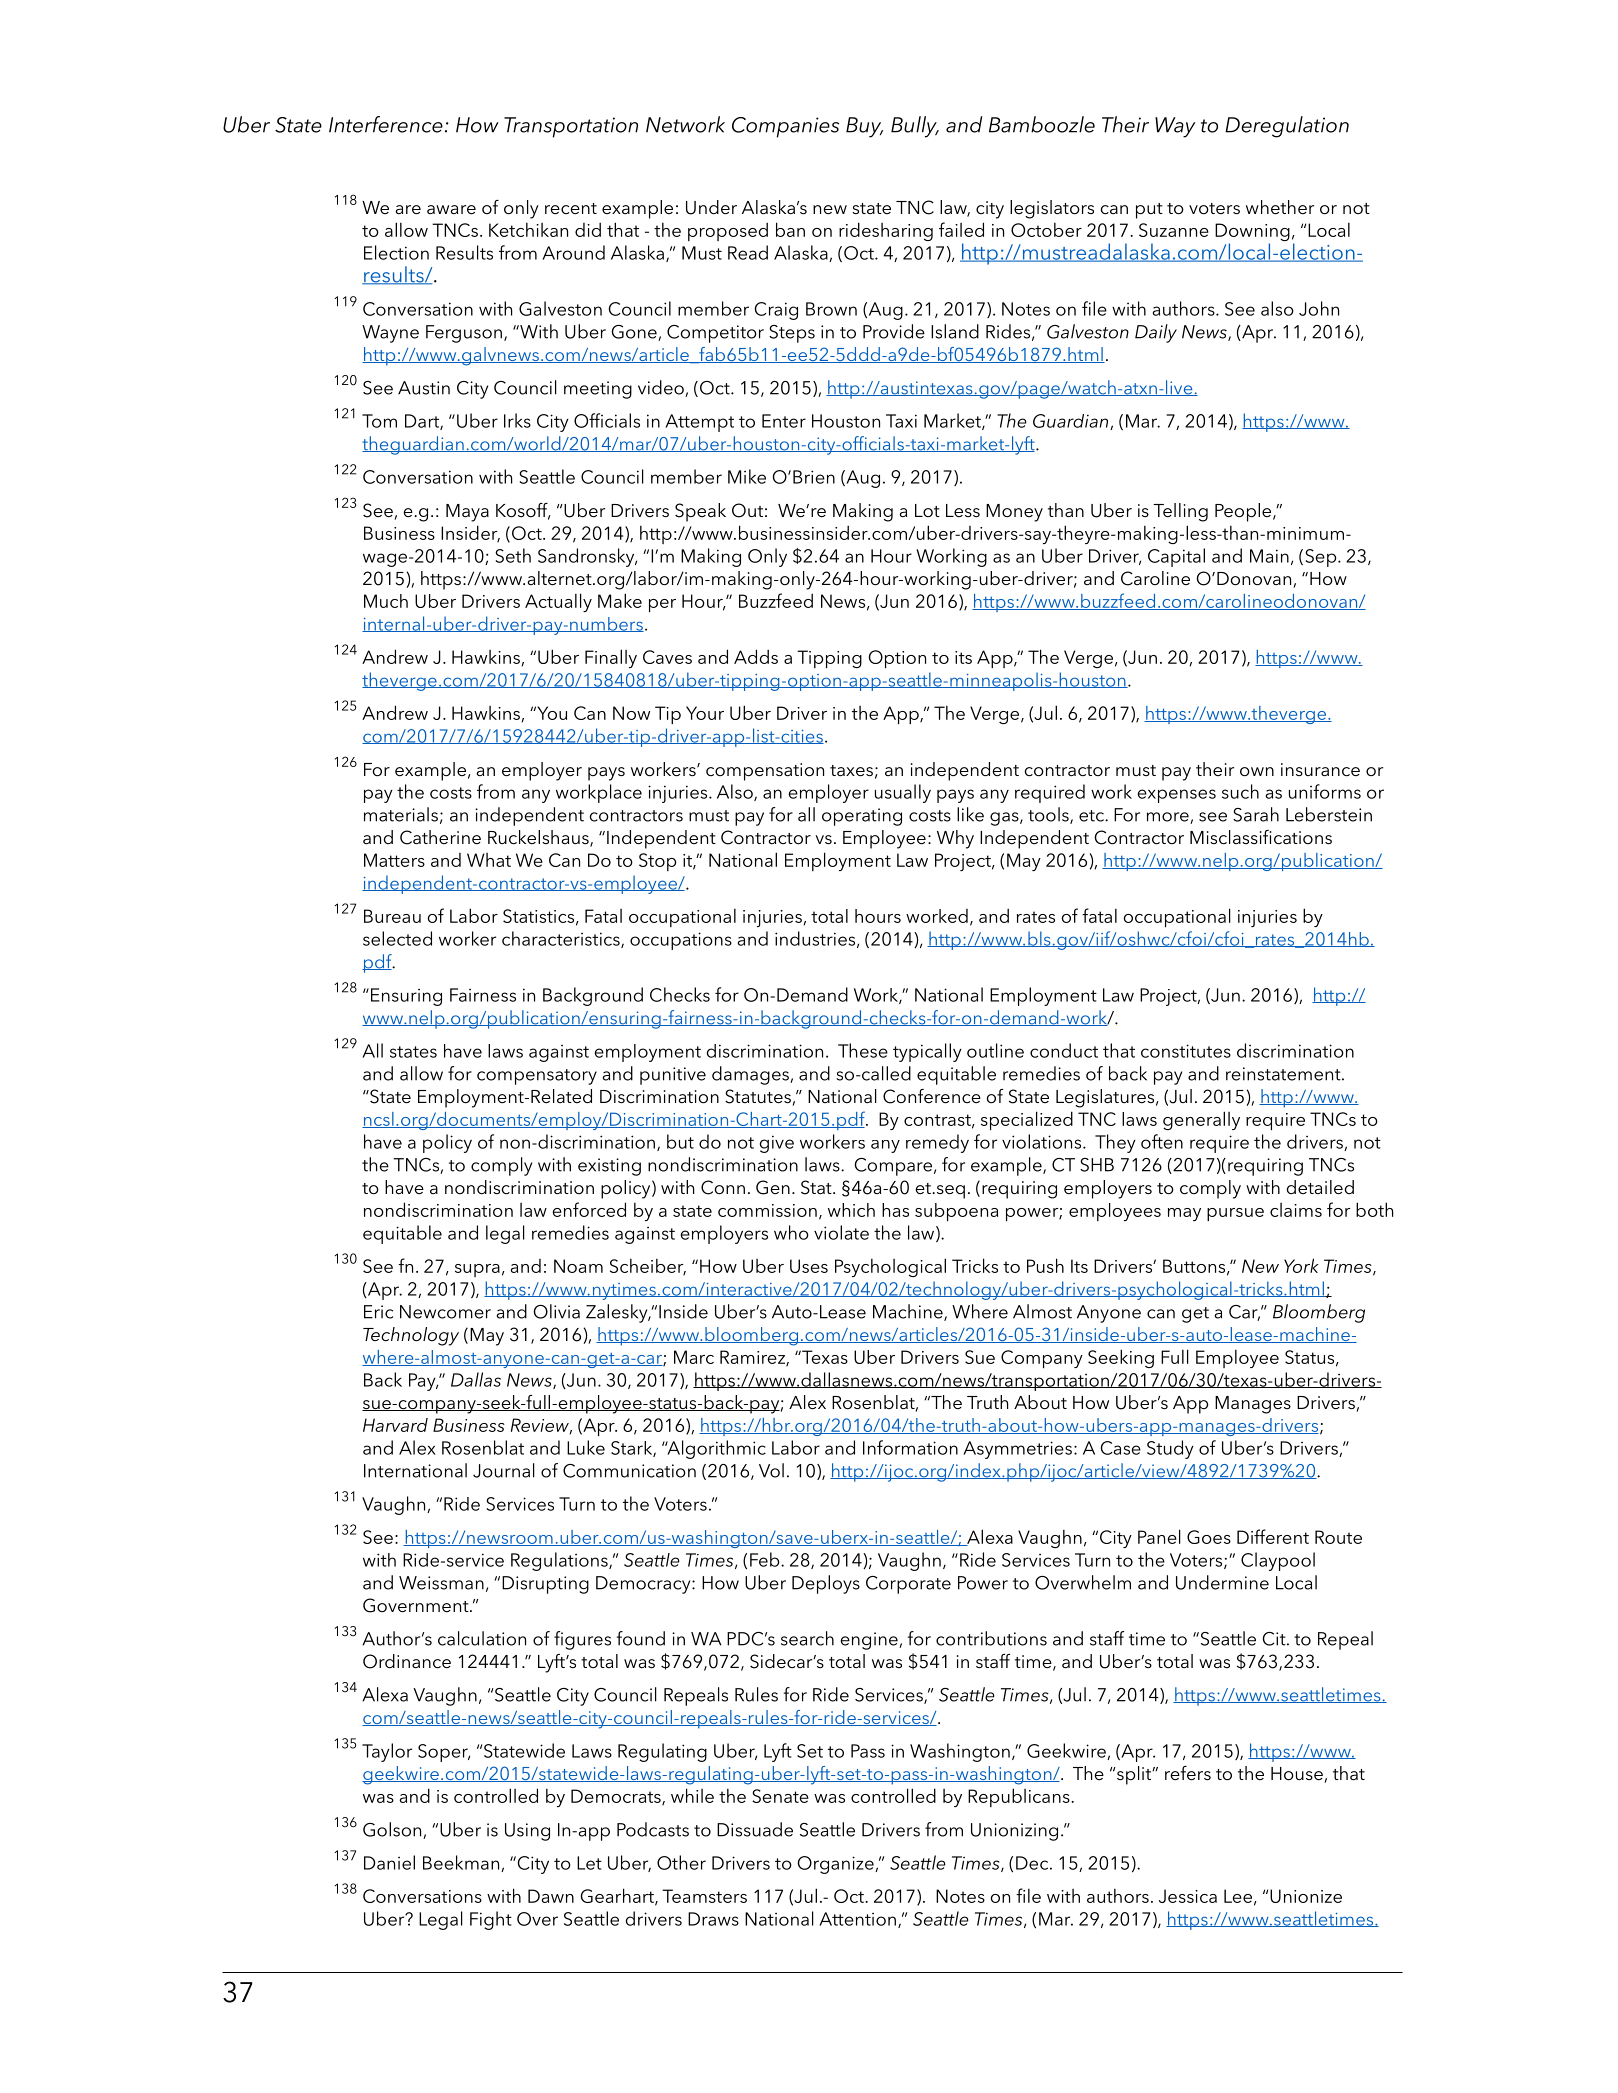  Describe the element at coordinates (477, 1270) in the image. I see `supra` at that location.
